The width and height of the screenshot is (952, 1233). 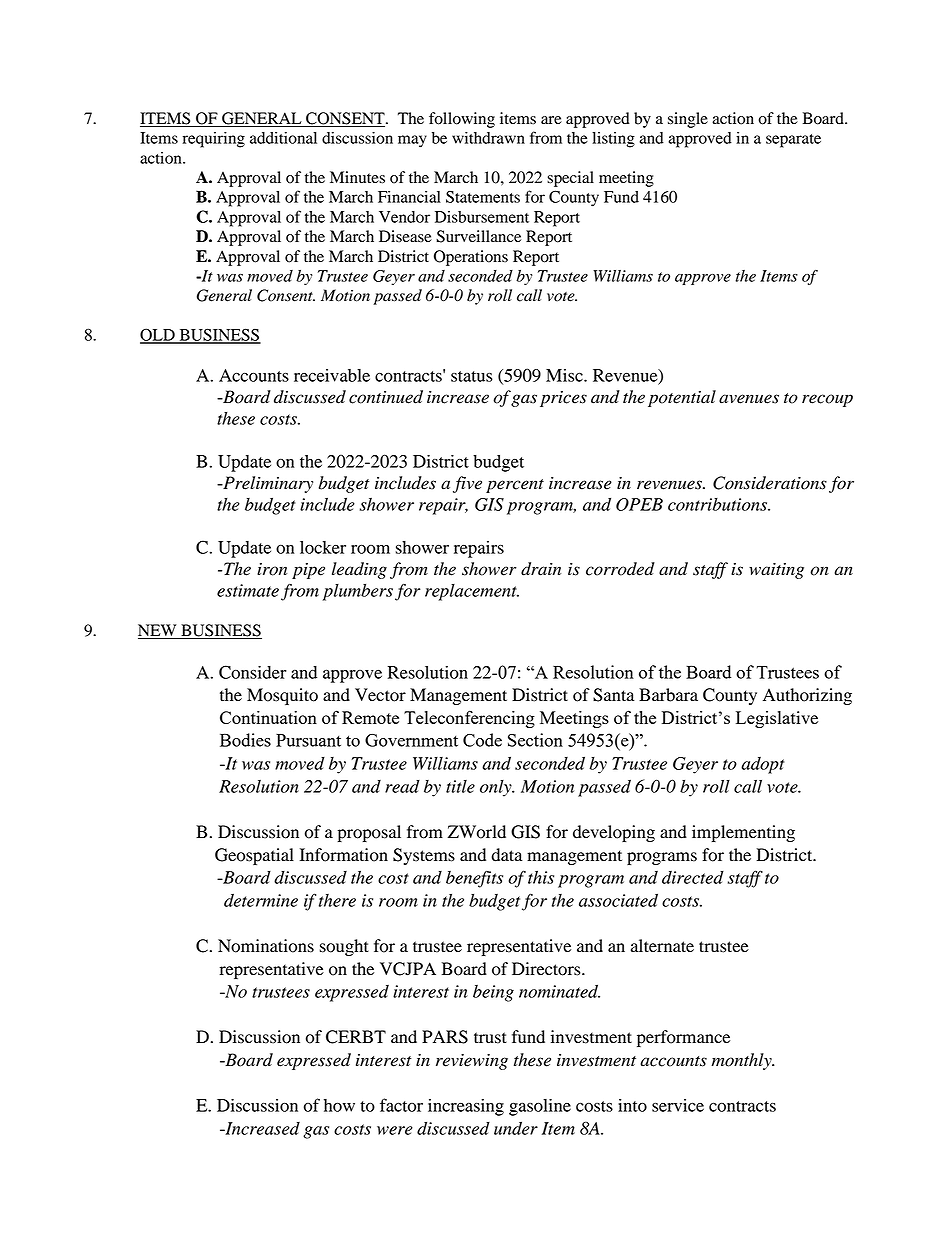 I want to click on avenues, so click(x=749, y=399).
